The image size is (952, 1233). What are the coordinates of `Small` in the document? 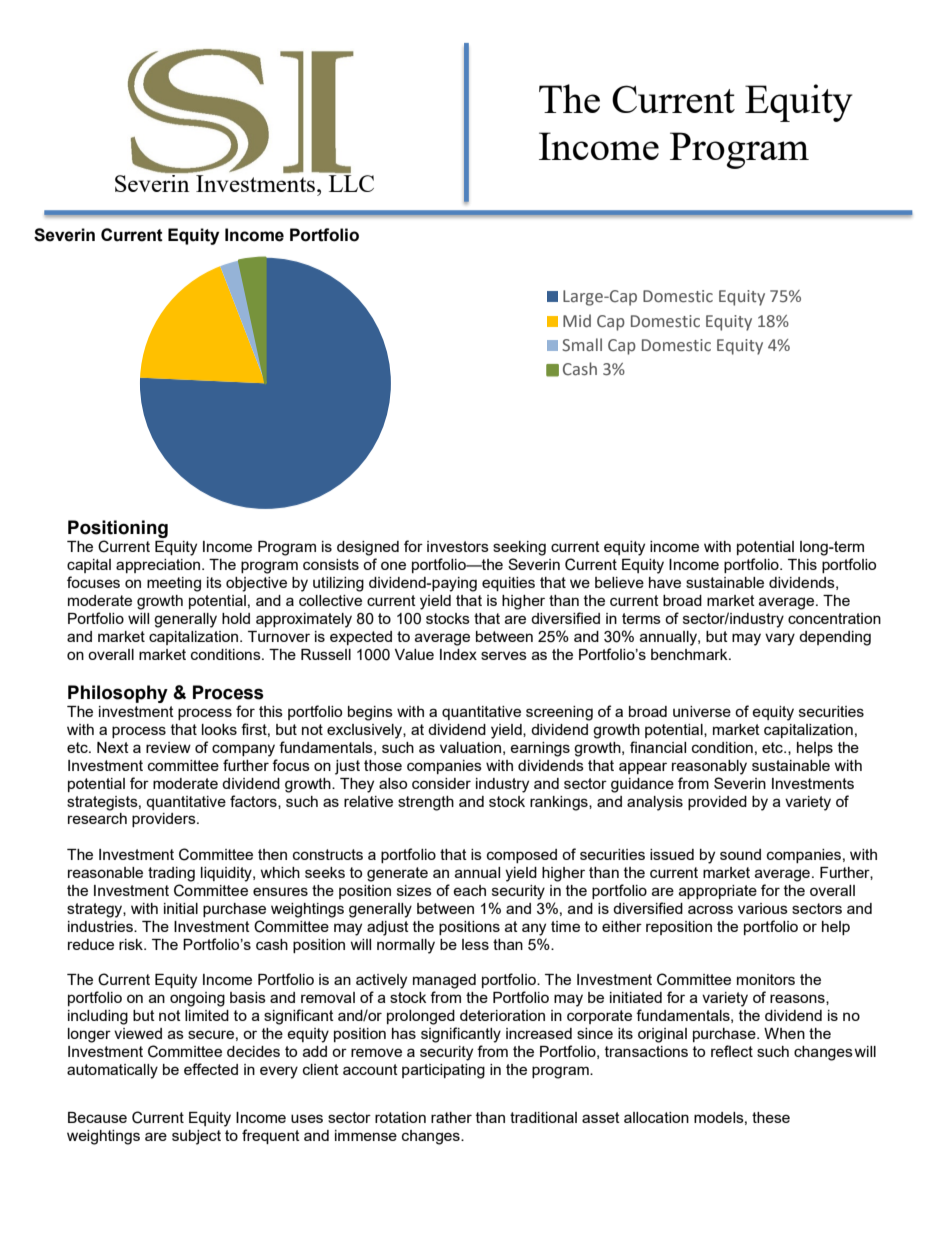 It's located at (582, 345).
